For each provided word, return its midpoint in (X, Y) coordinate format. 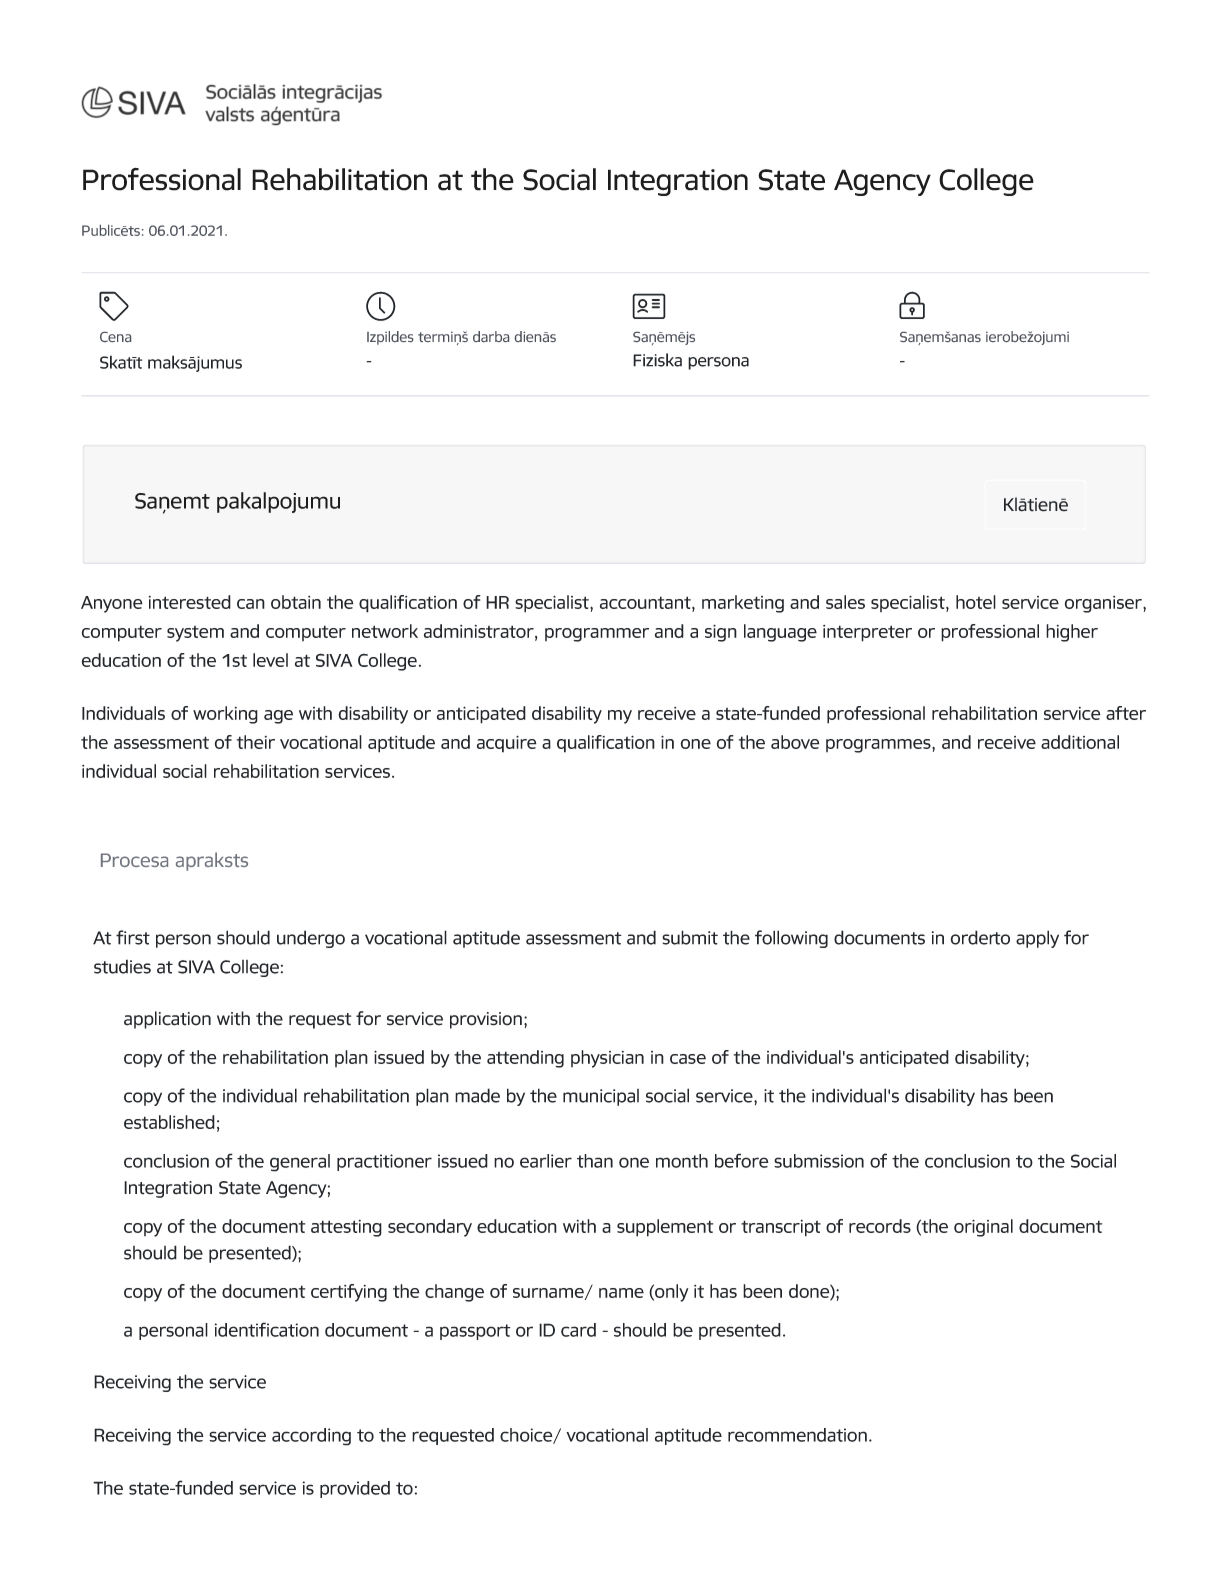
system (195, 634)
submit (690, 937)
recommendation (797, 1435)
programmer (597, 635)
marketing (743, 604)
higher (1072, 633)
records (880, 1226)
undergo (311, 939)
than (595, 1161)
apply (1037, 939)
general (300, 1163)
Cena (115, 337)
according (311, 1437)
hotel (976, 602)
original (983, 1228)
